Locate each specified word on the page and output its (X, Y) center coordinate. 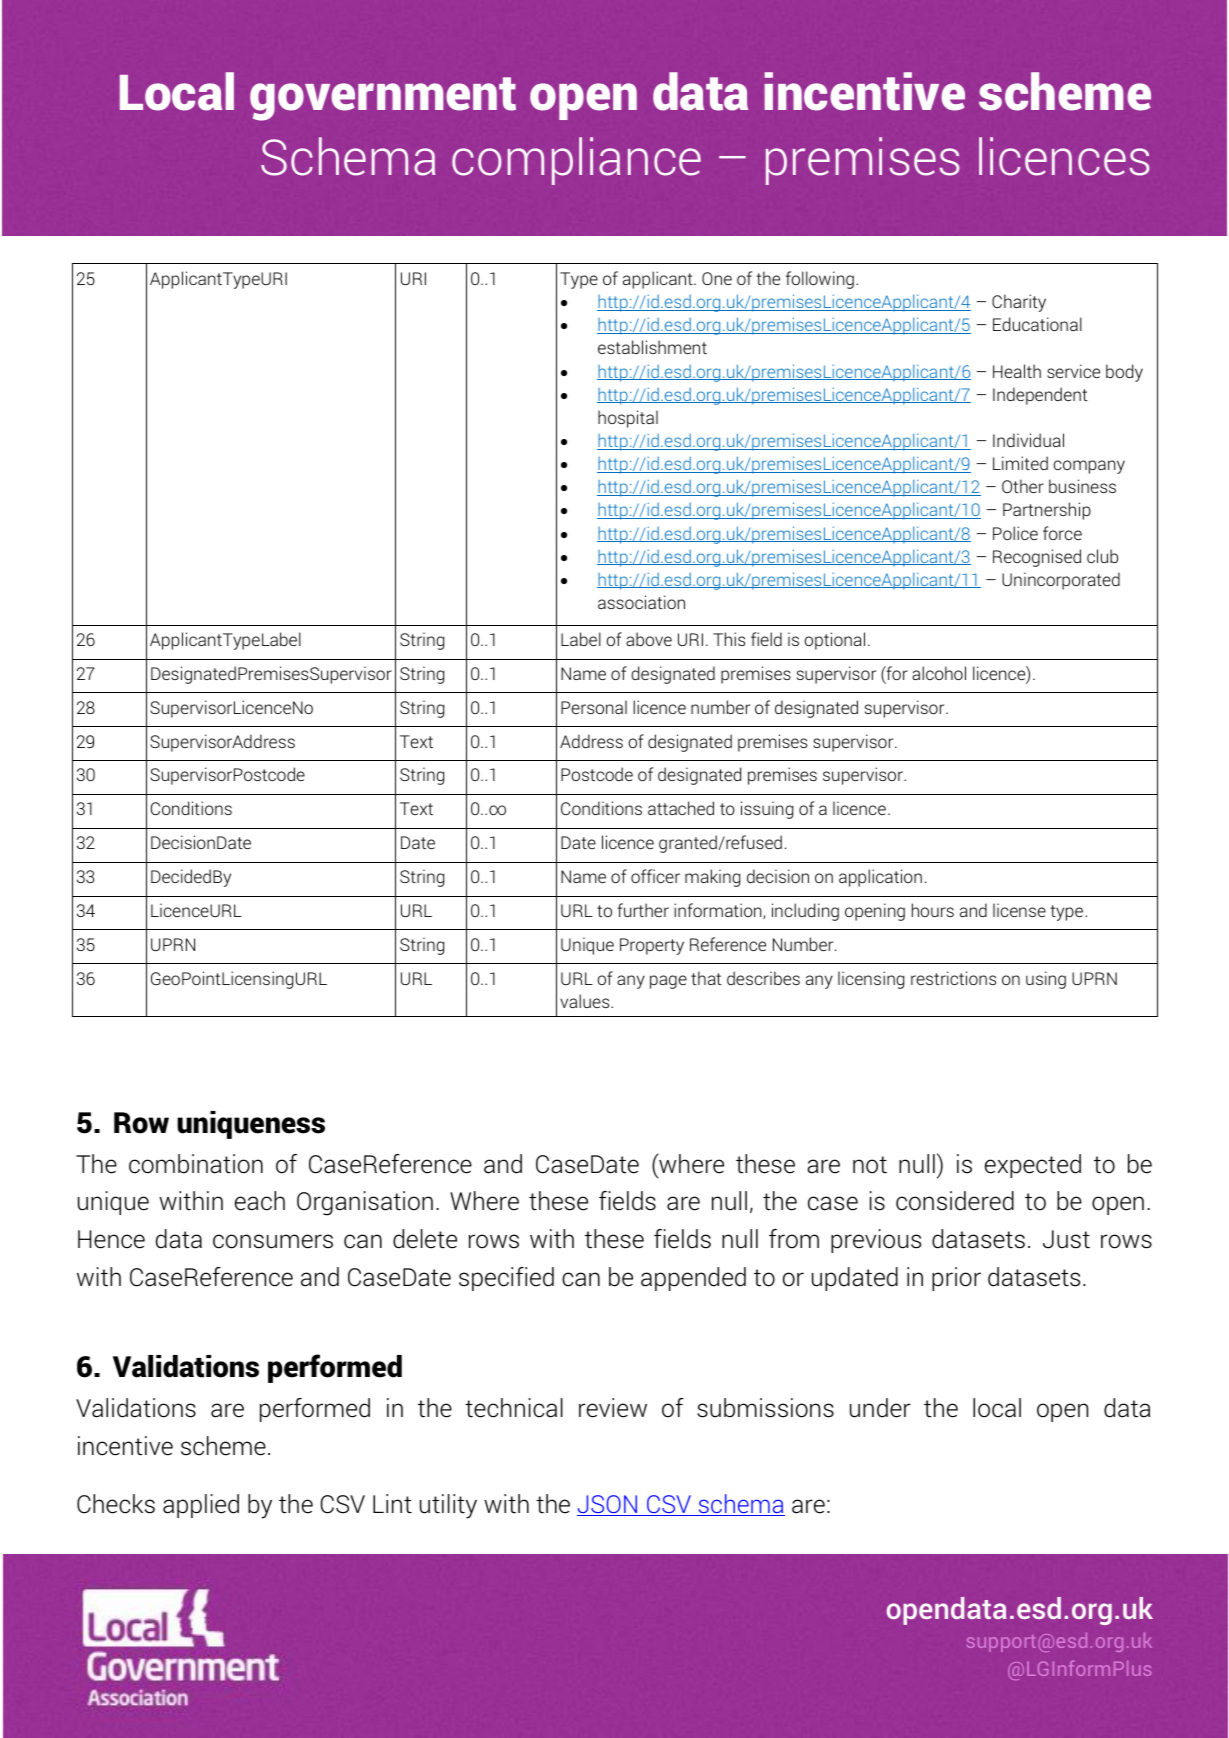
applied (201, 1506)
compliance (576, 161)
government (383, 99)
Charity (1019, 303)
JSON (608, 1505)
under (880, 1408)
